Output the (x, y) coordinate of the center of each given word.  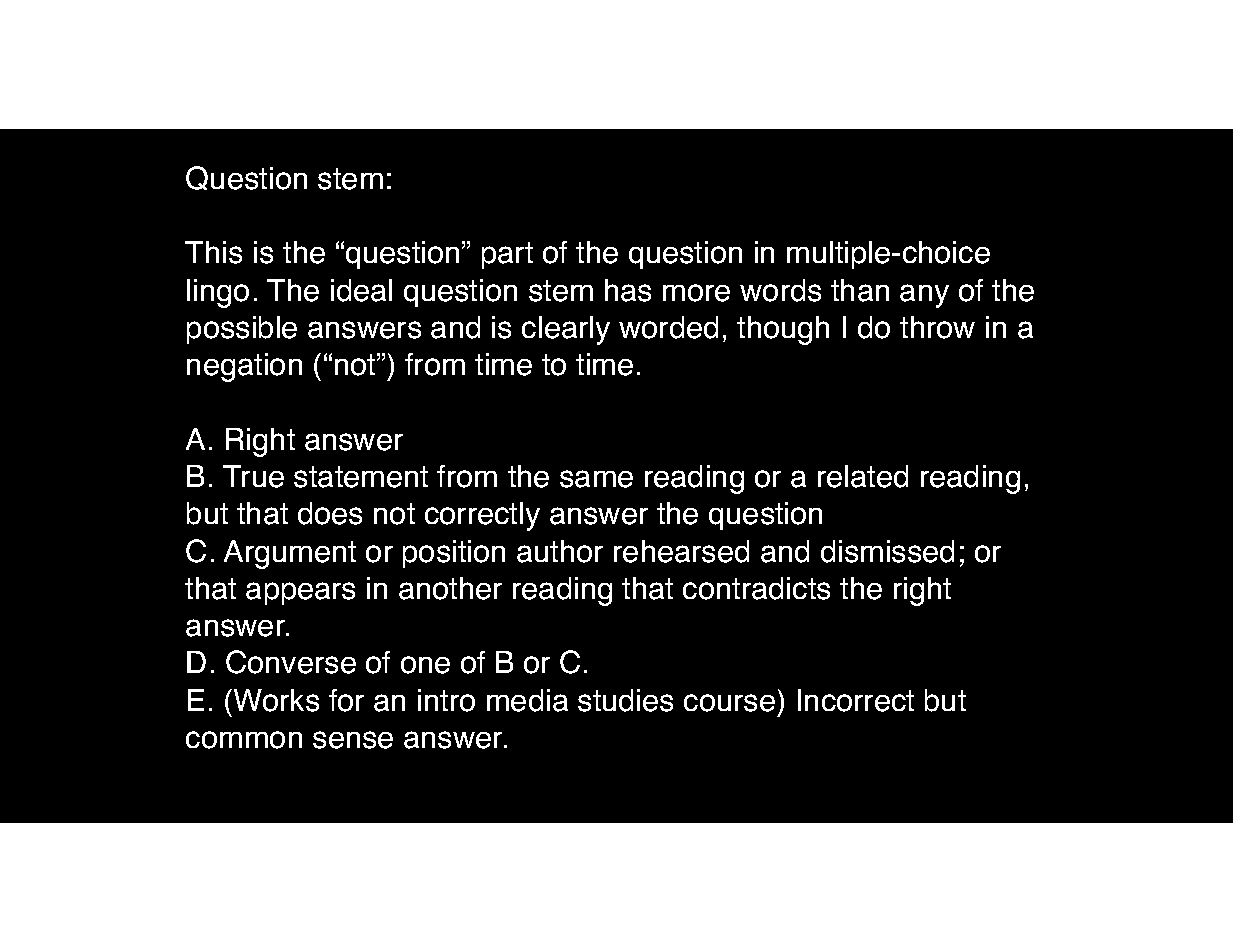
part (507, 255)
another (450, 588)
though (783, 330)
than (860, 290)
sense (353, 740)
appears (300, 593)
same (596, 479)
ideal (361, 290)
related (863, 476)
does (330, 513)
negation (244, 367)
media (527, 700)
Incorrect (856, 700)
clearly (566, 330)
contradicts (756, 588)
